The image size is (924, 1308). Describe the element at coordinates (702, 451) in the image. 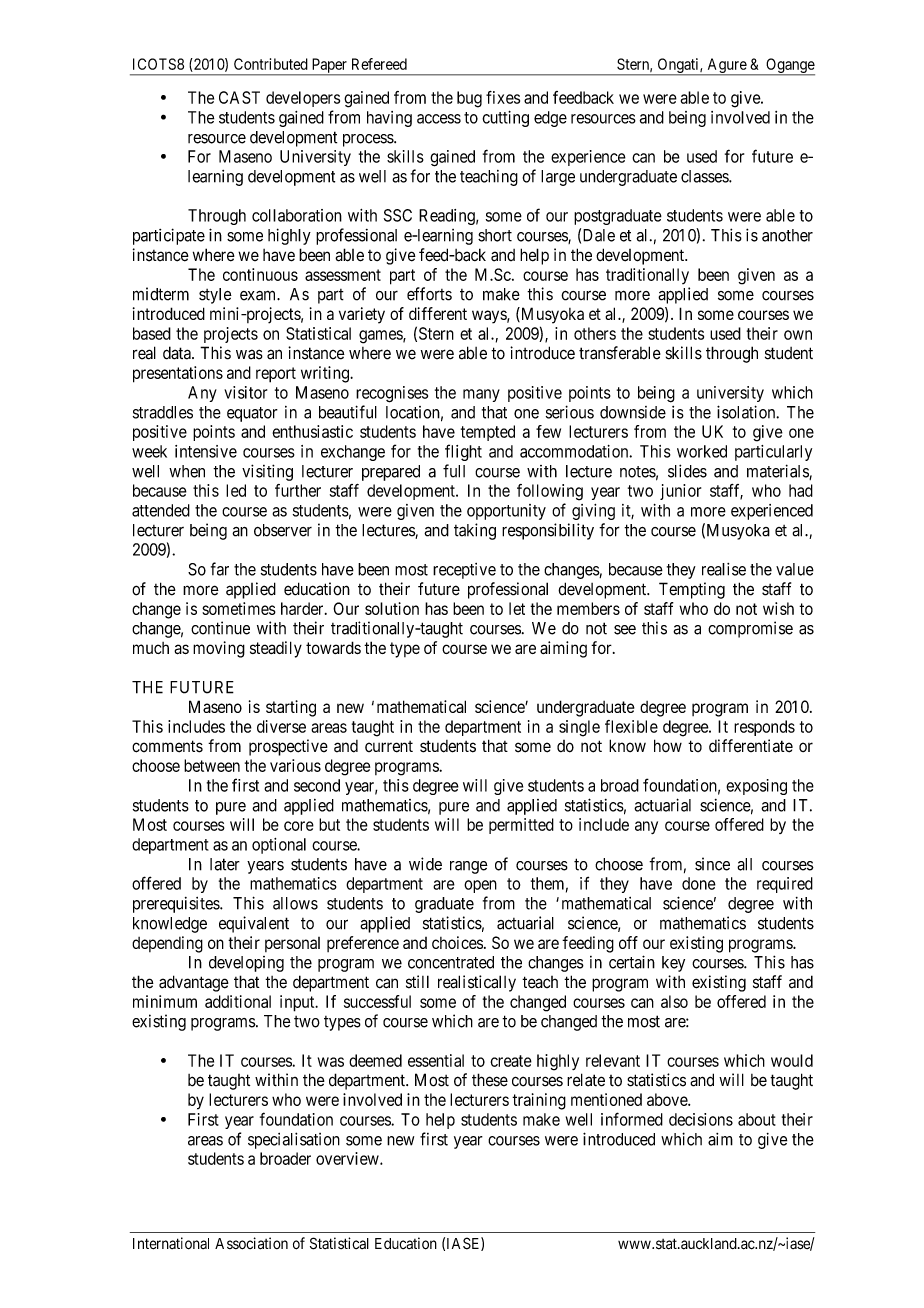

I see `worked` at that location.
